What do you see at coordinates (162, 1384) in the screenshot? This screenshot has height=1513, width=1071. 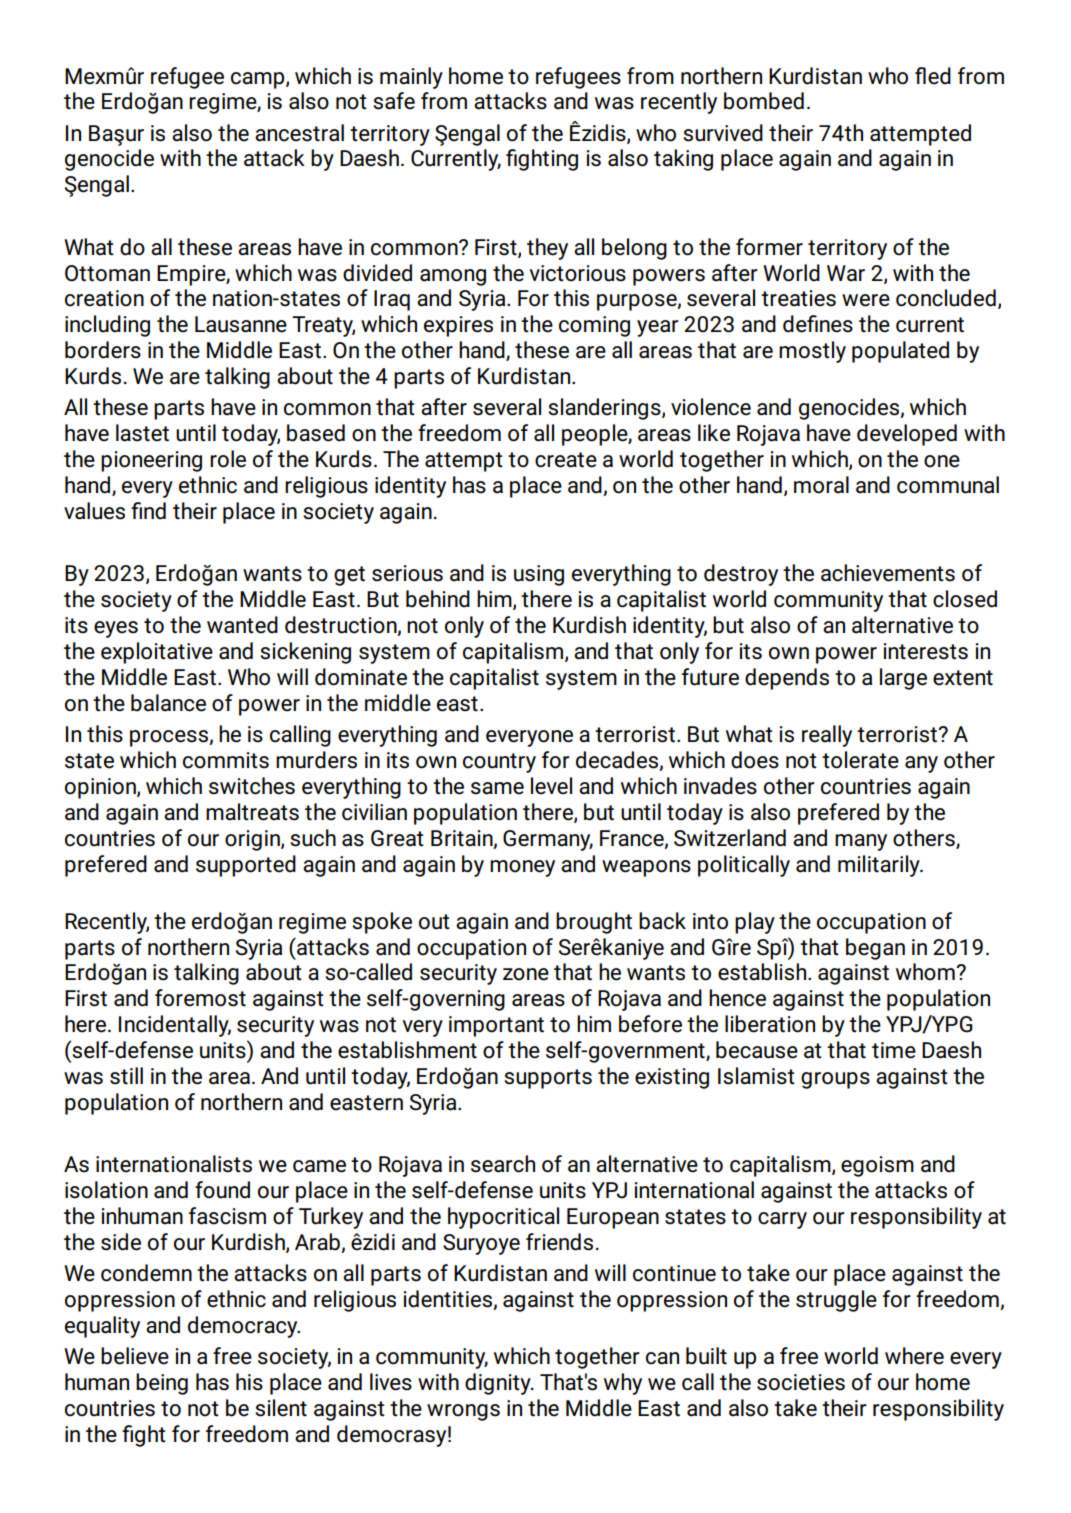 I see `being` at bounding box center [162, 1384].
